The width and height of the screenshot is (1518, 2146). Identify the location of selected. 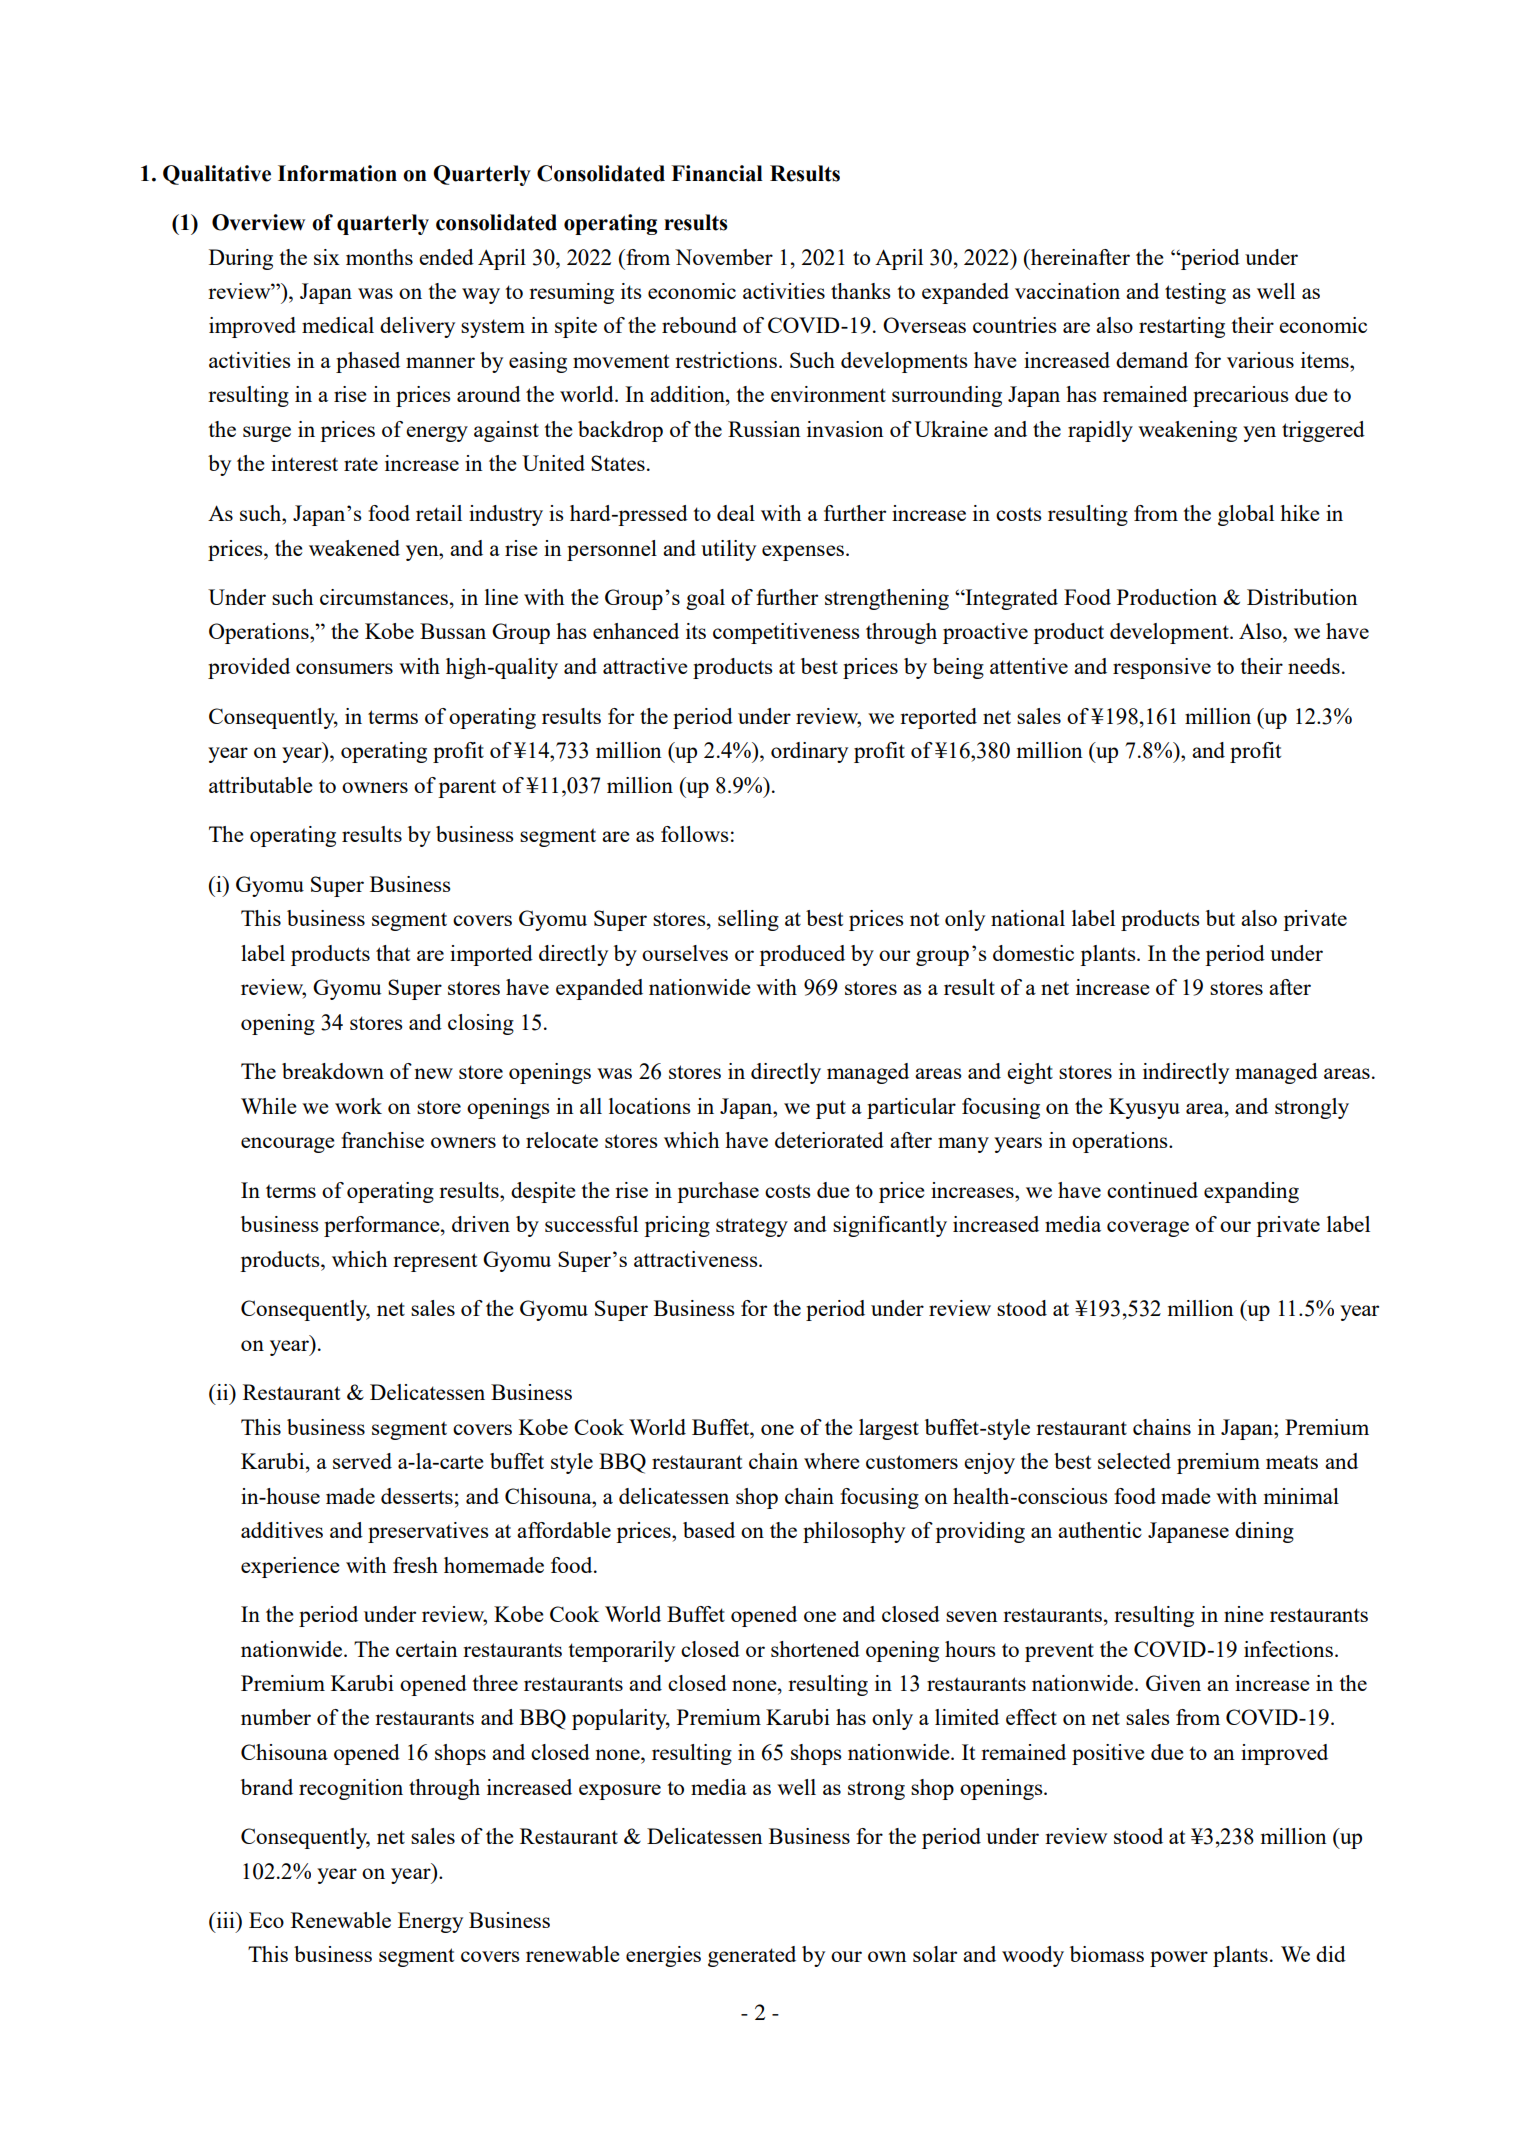
(1134, 1461).
